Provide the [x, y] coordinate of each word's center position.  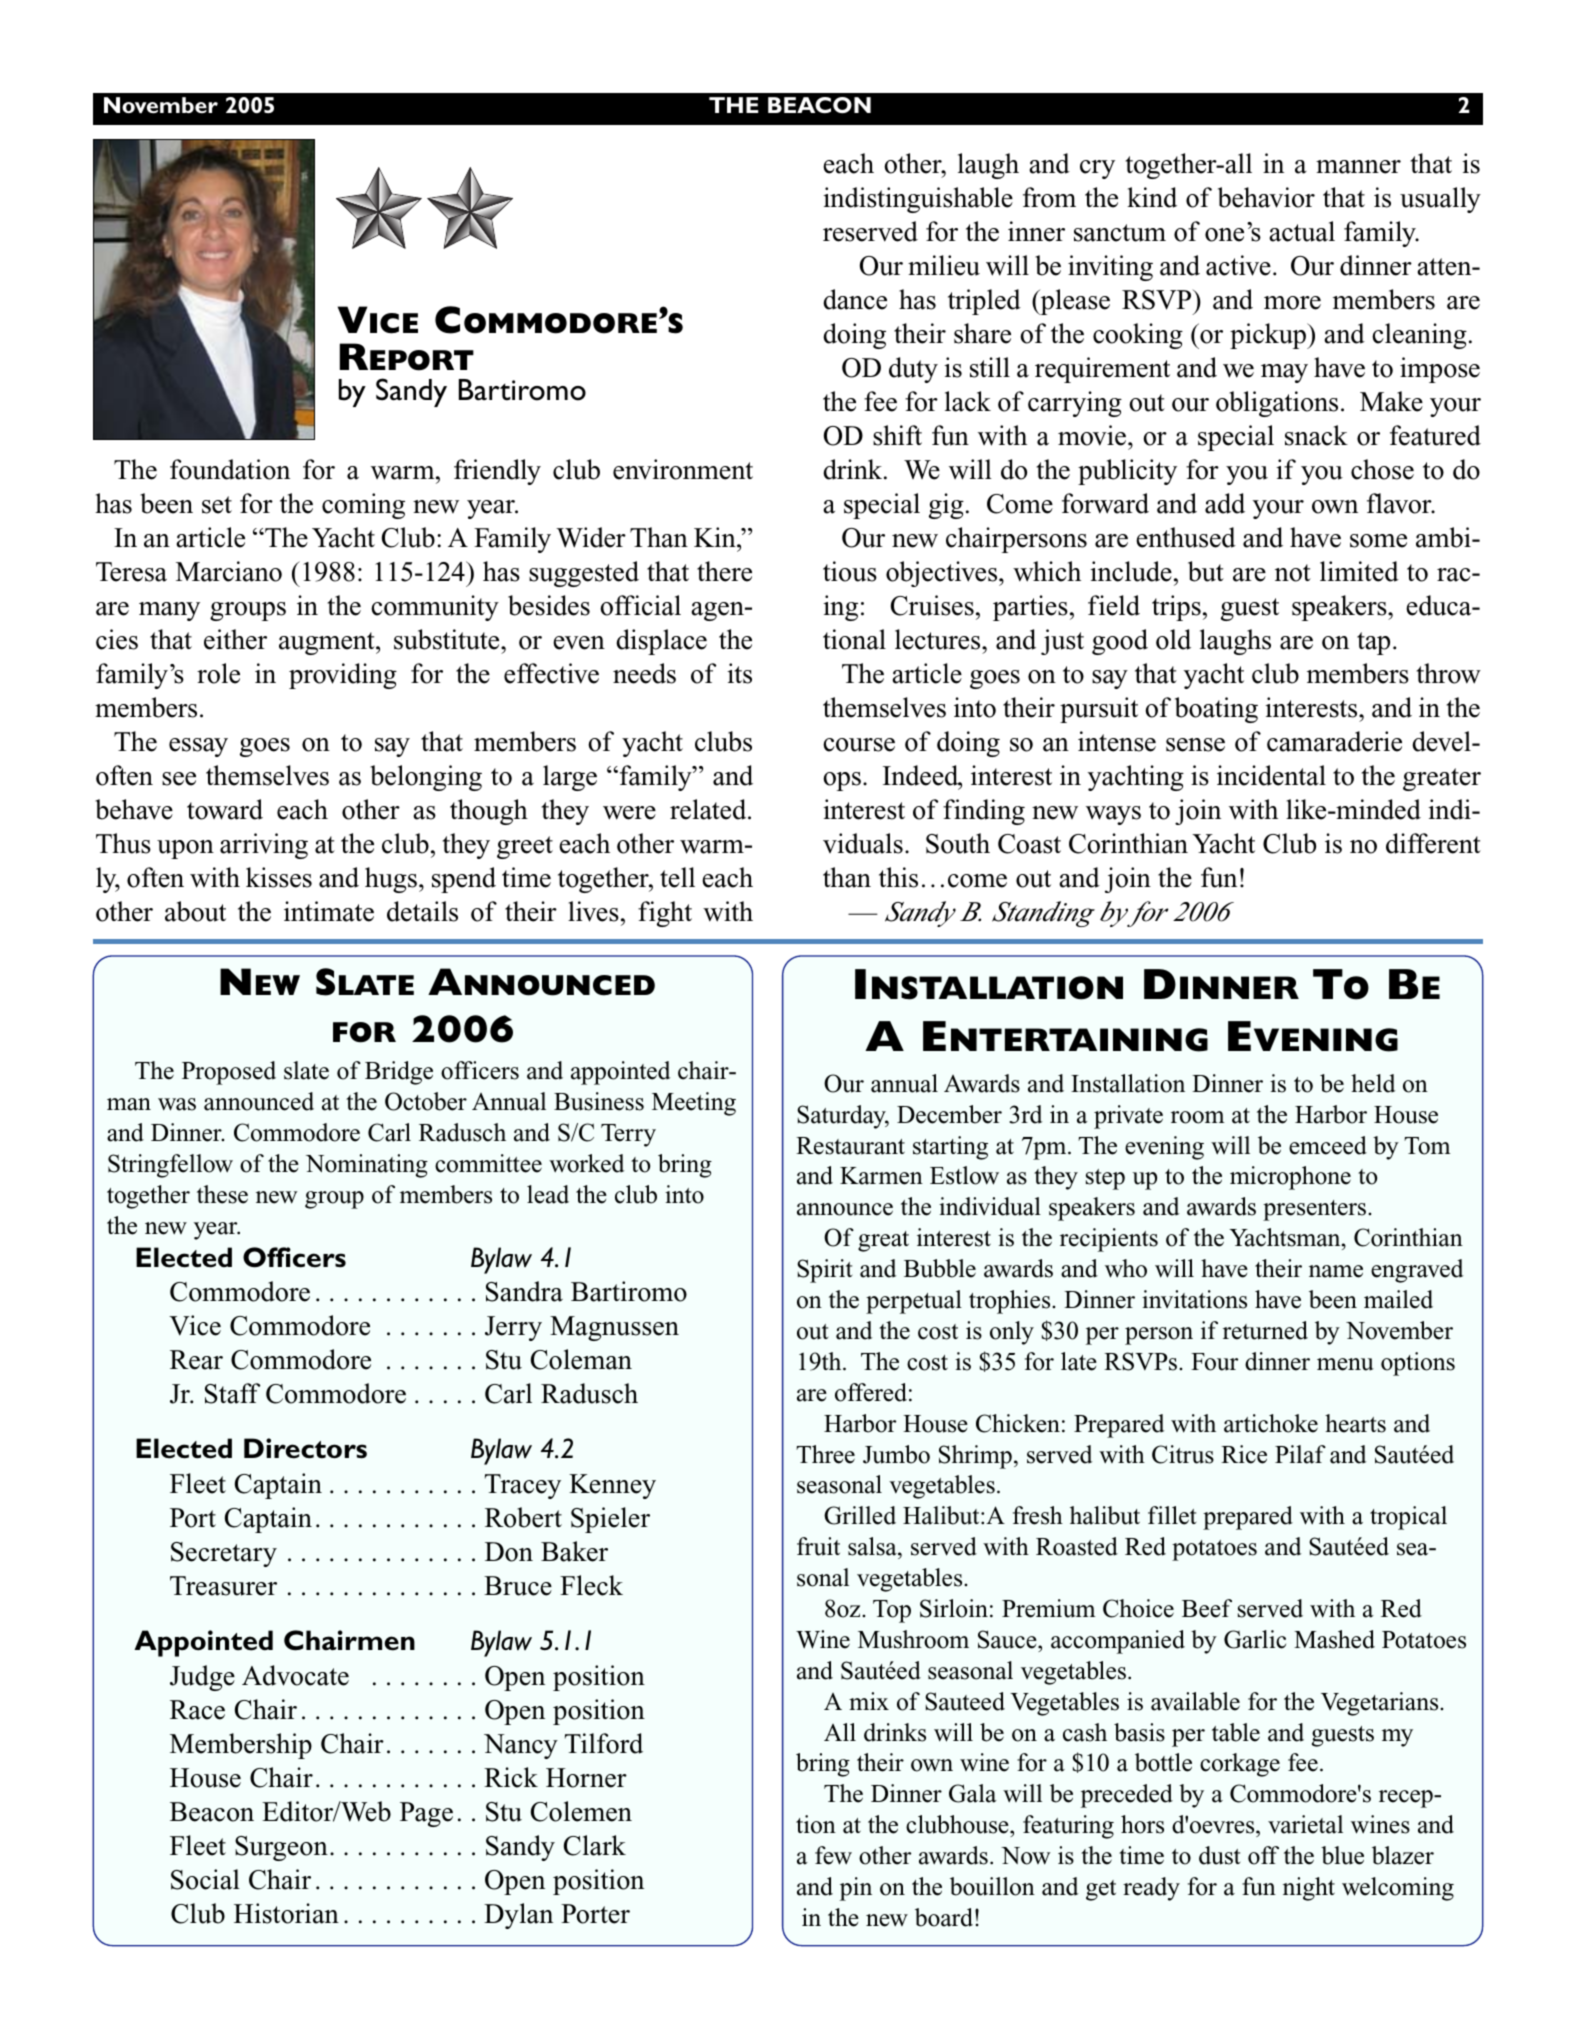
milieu [944, 265]
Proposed [229, 1073]
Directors [305, 1448]
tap [1373, 643]
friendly [497, 472]
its [739, 673]
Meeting [694, 1104]
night [1309, 1889]
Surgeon [281, 1848]
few [833, 1855]
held [1373, 1083]
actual [1302, 231]
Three [825, 1454]
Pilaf [1300, 1454]
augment [328, 643]
